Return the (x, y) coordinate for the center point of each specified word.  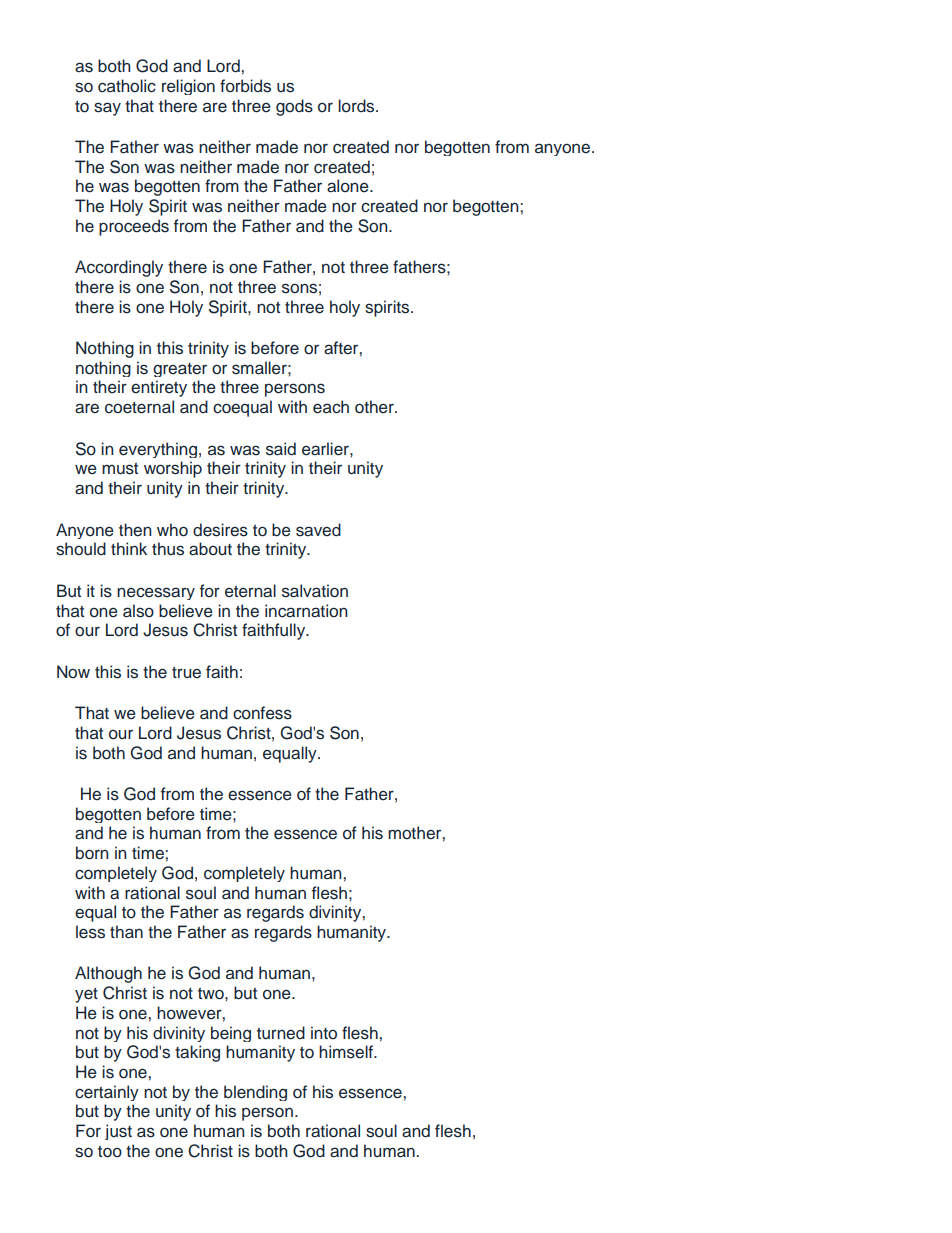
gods (294, 107)
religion (188, 87)
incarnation (306, 611)
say (107, 109)
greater (180, 370)
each (331, 407)
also (138, 611)
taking (197, 1053)
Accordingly (119, 268)
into (324, 1033)
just (118, 1132)
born (92, 853)
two (212, 994)
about (210, 549)
